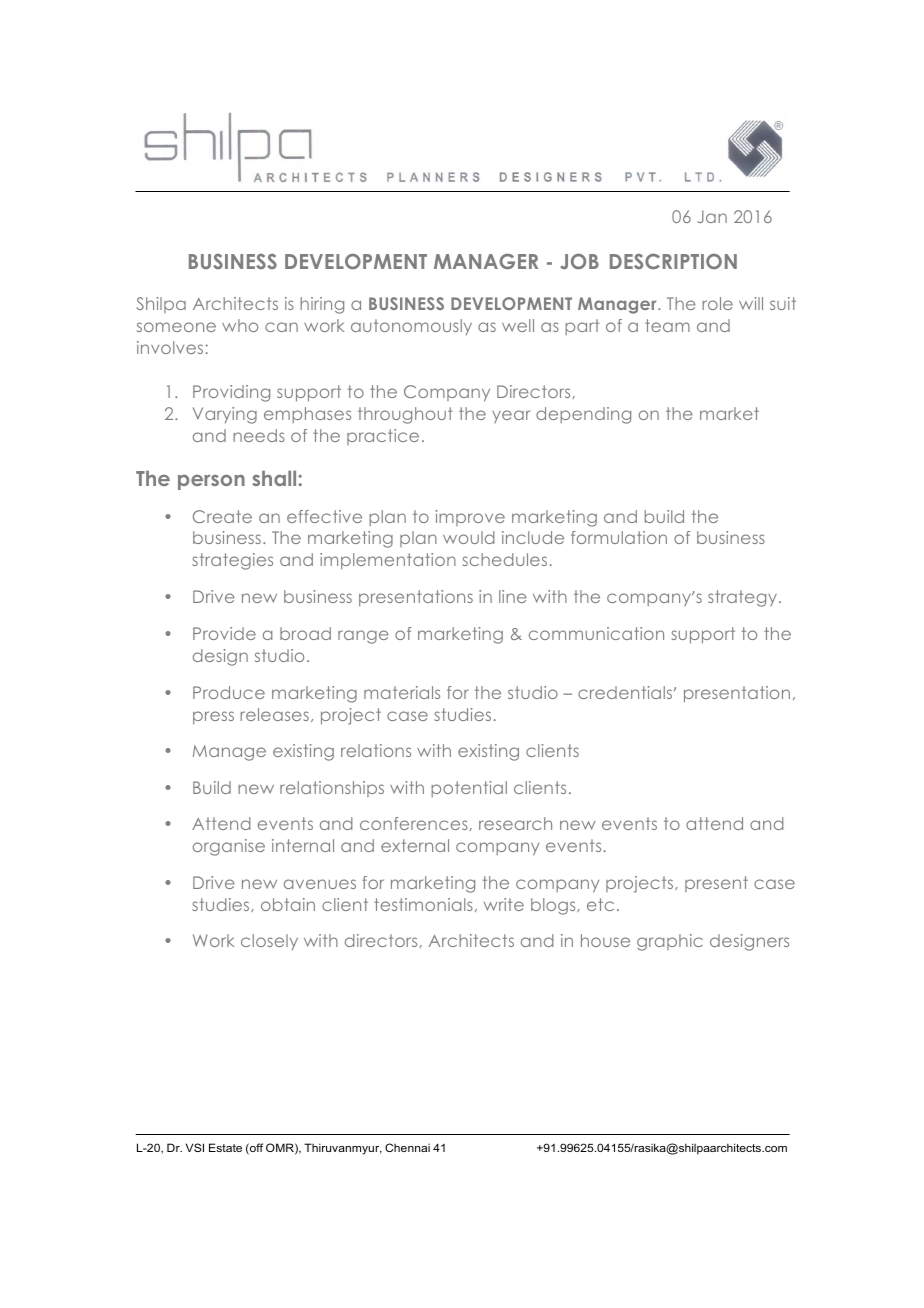  What do you see at coordinates (240, 325) in the page?
I see `who` at bounding box center [240, 325].
